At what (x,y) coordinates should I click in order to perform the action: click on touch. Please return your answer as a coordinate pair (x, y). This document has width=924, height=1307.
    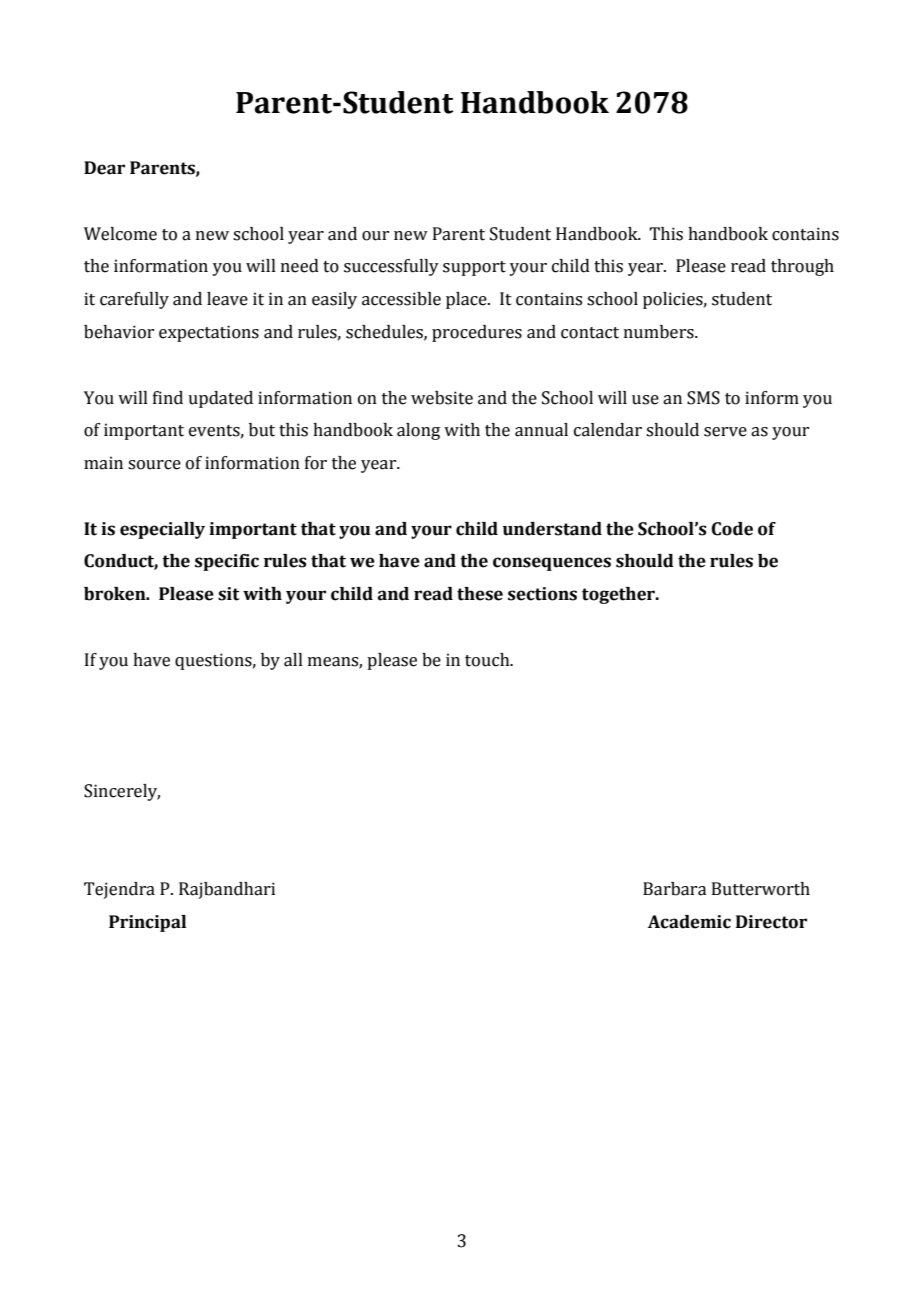
    Looking at the image, I should click on (488, 660).
